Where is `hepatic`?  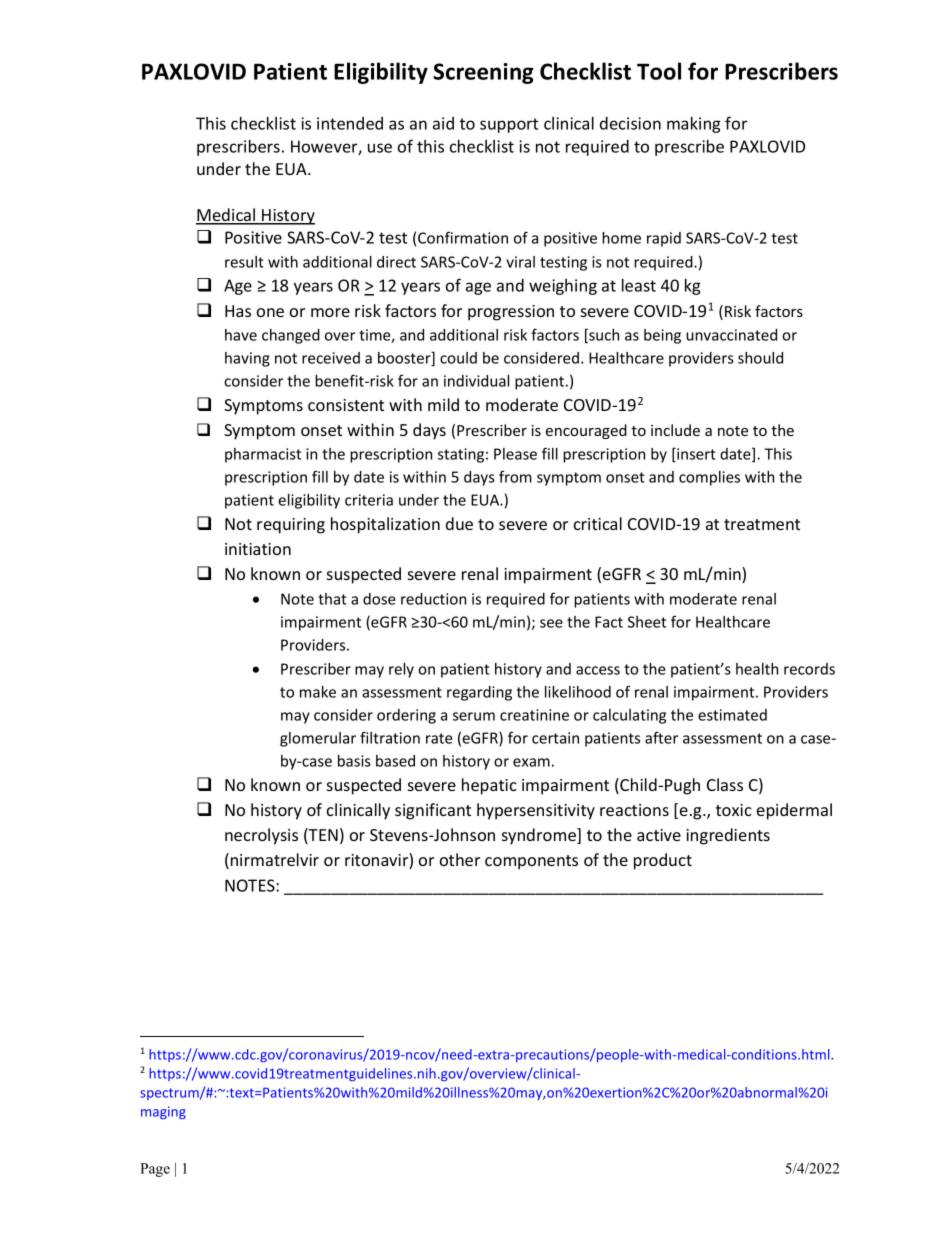 hepatic is located at coordinates (489, 786).
